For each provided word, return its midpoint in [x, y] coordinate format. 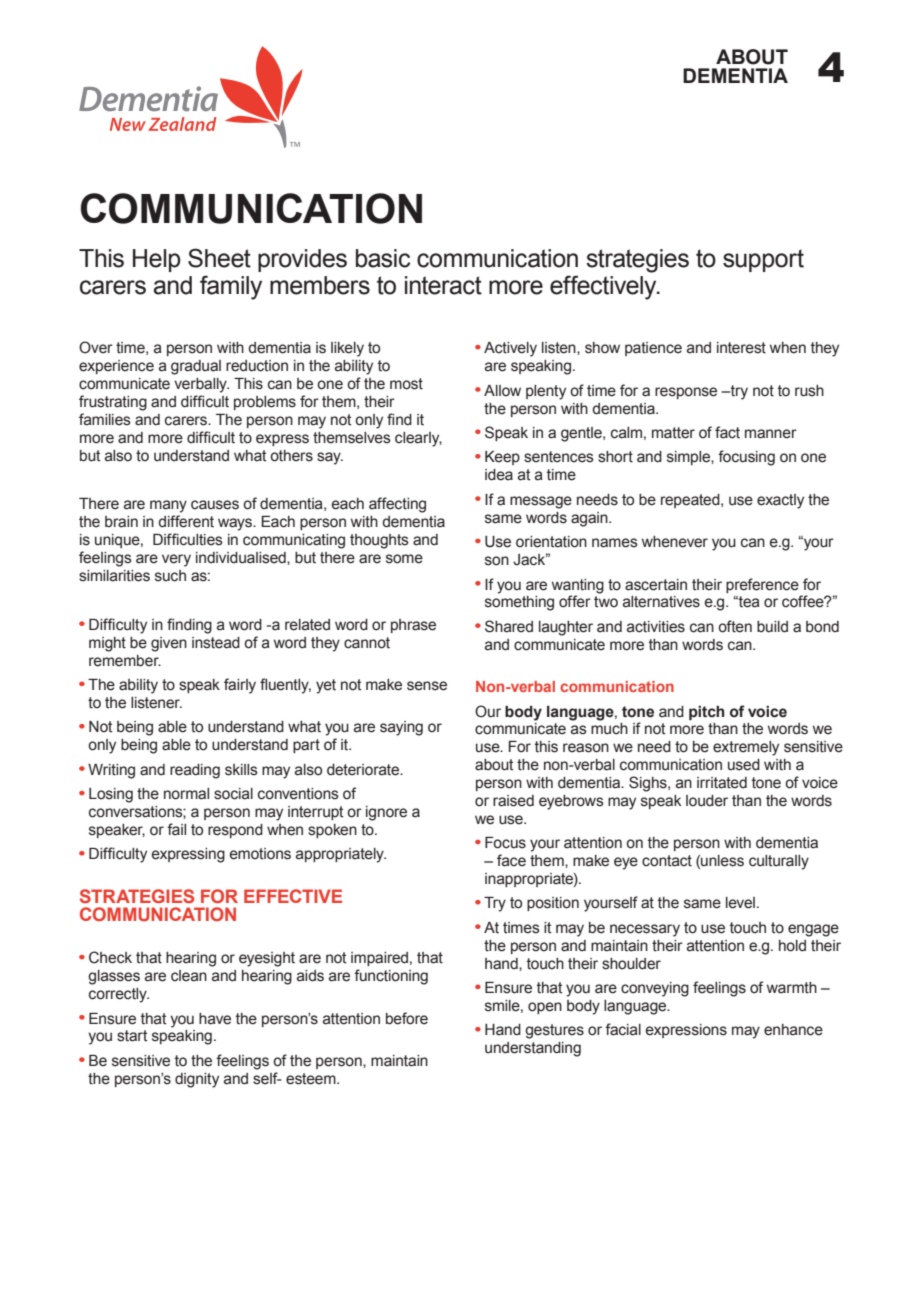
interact [443, 285]
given [169, 644]
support [763, 260]
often [735, 626]
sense [427, 686]
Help [157, 260]
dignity [197, 1080]
